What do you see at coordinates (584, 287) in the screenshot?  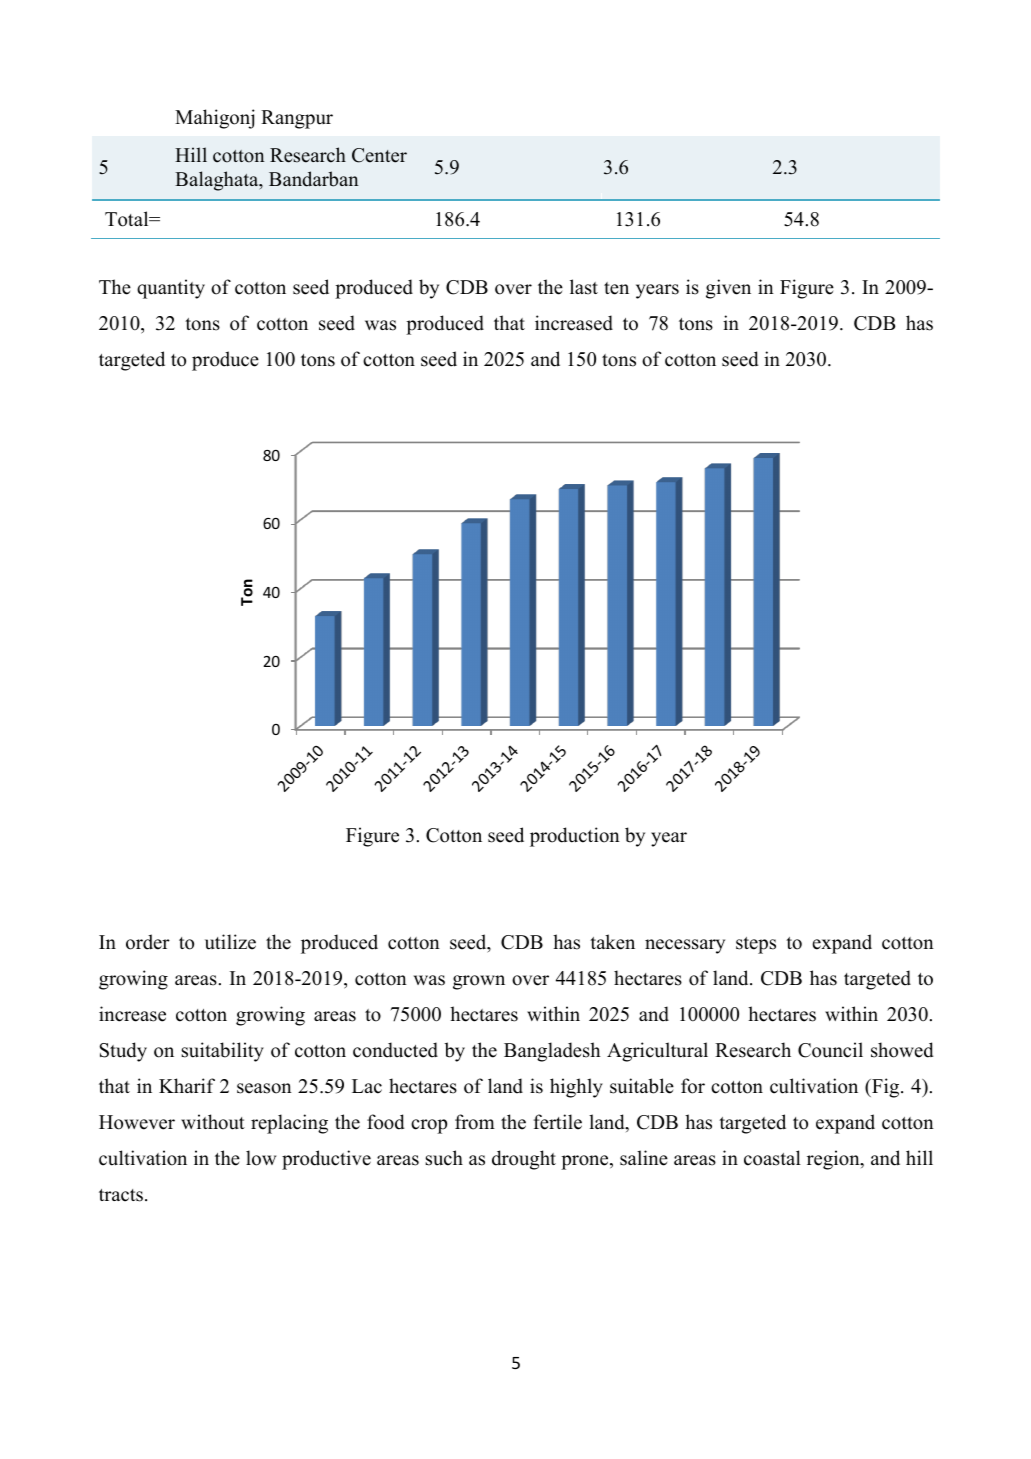 I see `last` at bounding box center [584, 287].
